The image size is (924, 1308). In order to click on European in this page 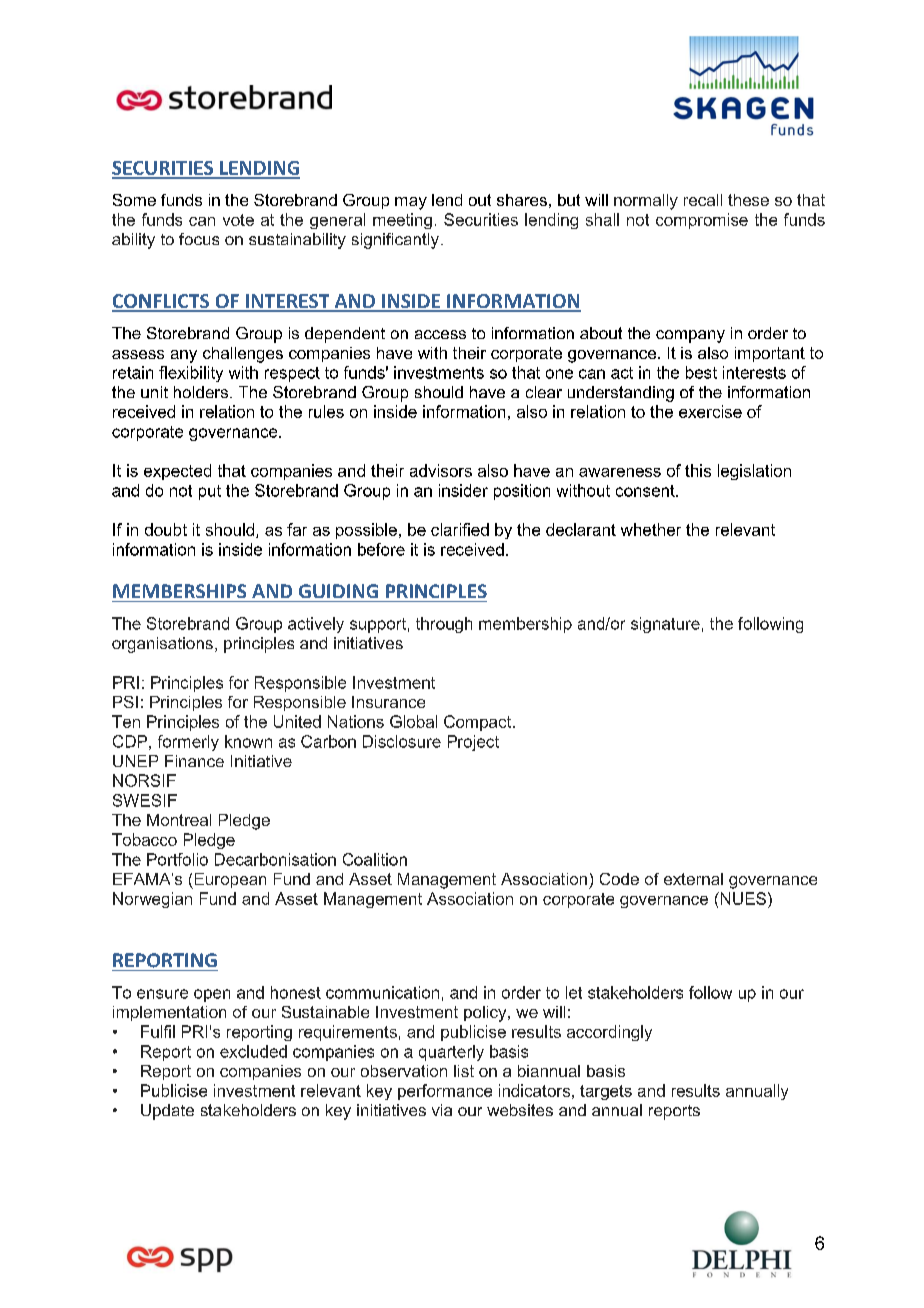, I will do `click(229, 881)`.
